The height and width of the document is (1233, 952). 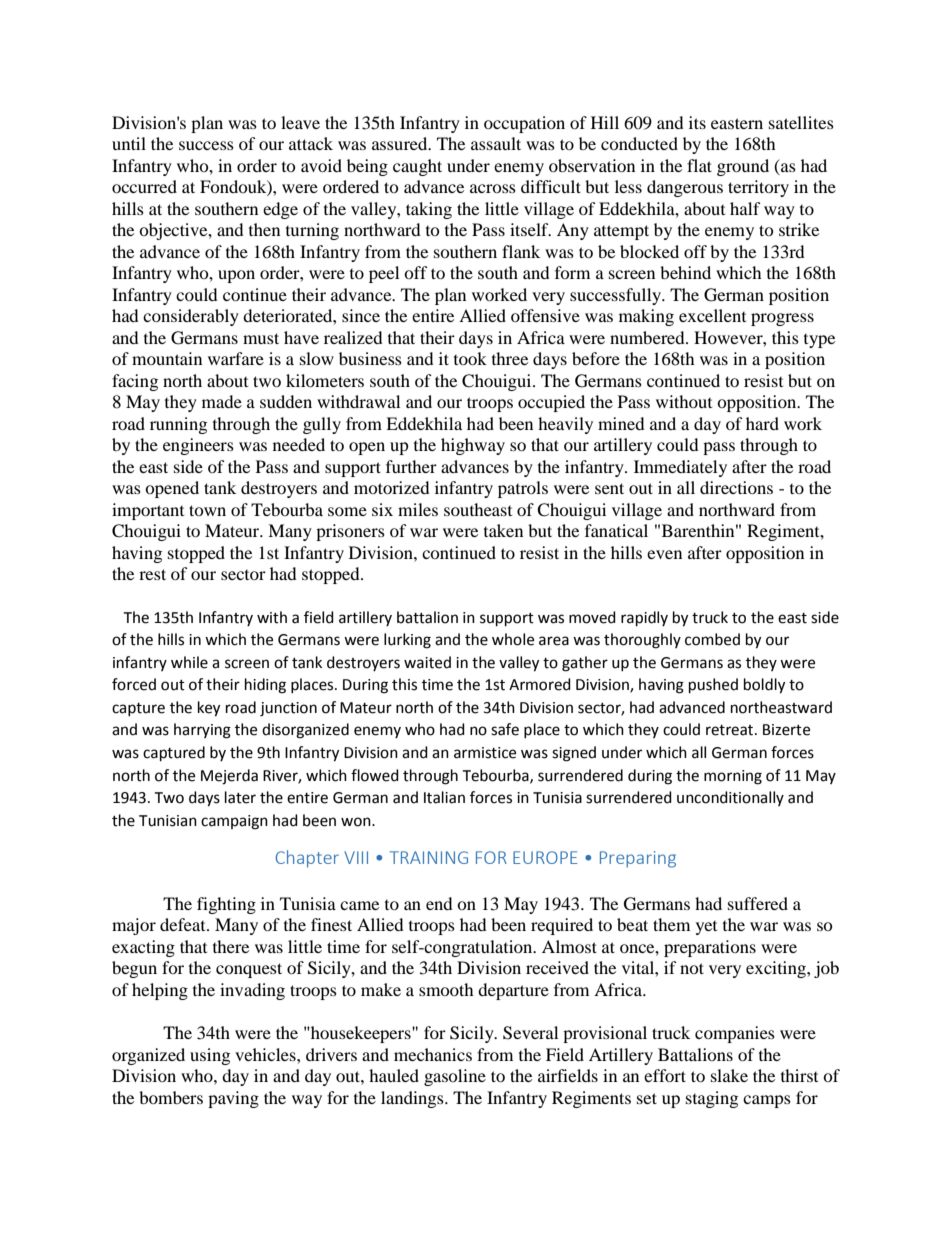 I want to click on took, so click(x=470, y=358).
